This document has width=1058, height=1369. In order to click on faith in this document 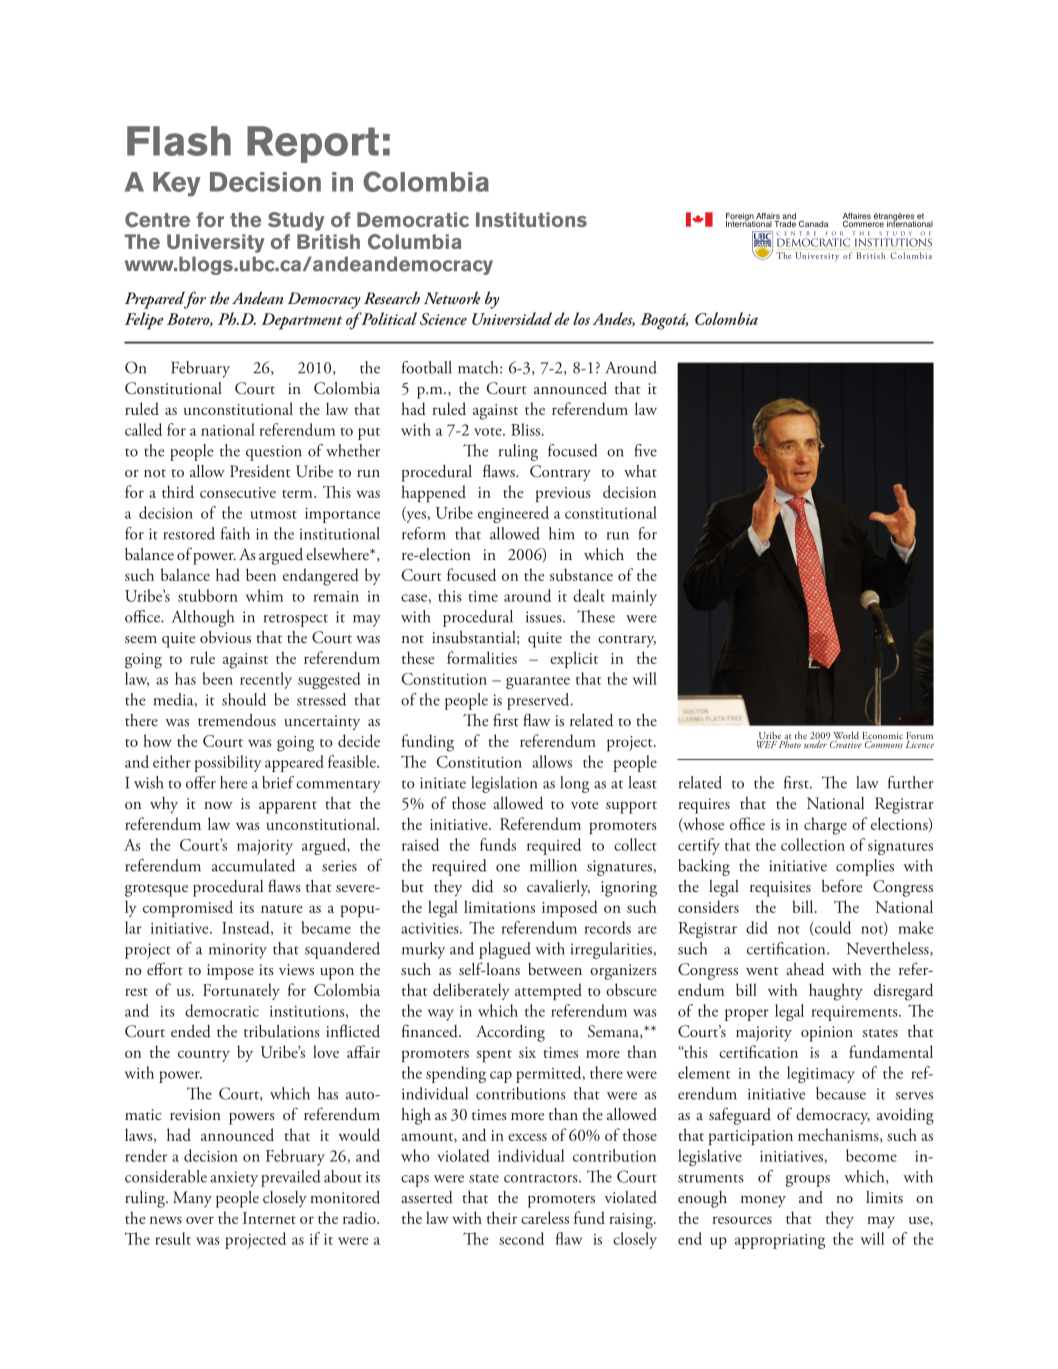, I will do `click(235, 533)`.
